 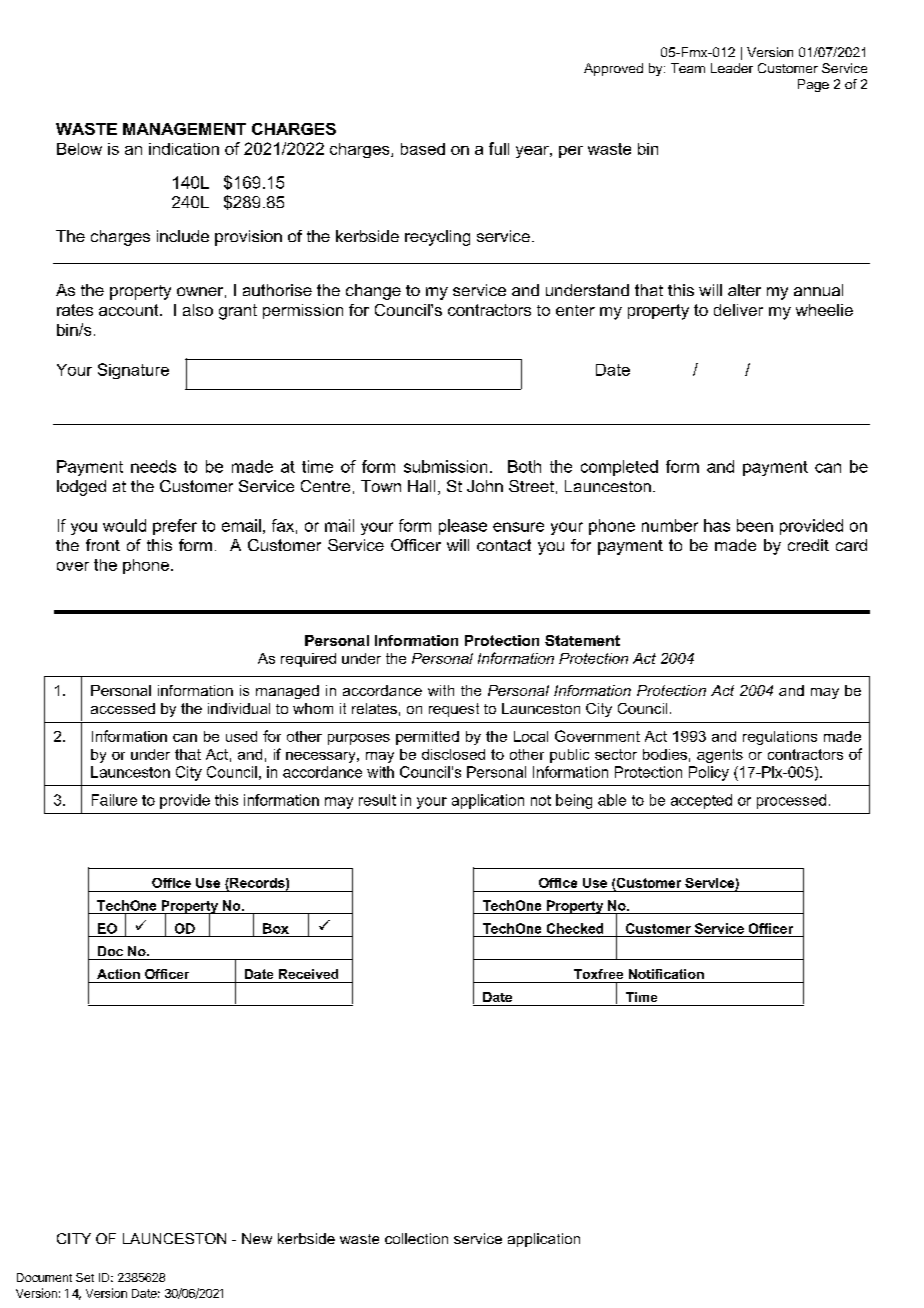 I want to click on deliver, so click(x=738, y=310).
